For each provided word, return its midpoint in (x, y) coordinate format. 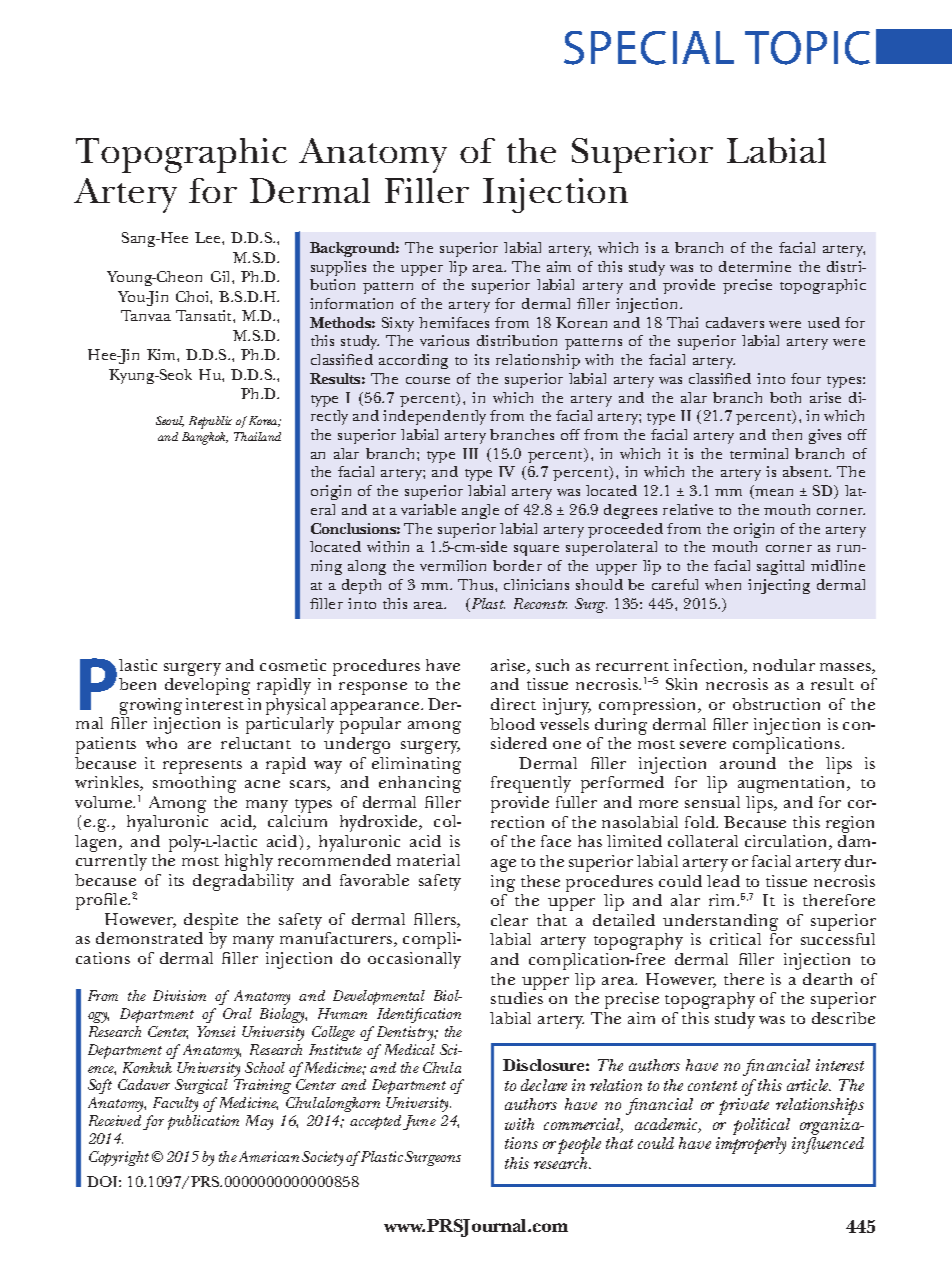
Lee (209, 237)
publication (203, 1122)
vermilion (453, 565)
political (761, 1126)
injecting (779, 586)
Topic (807, 48)
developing (207, 686)
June (419, 1122)
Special (649, 48)
